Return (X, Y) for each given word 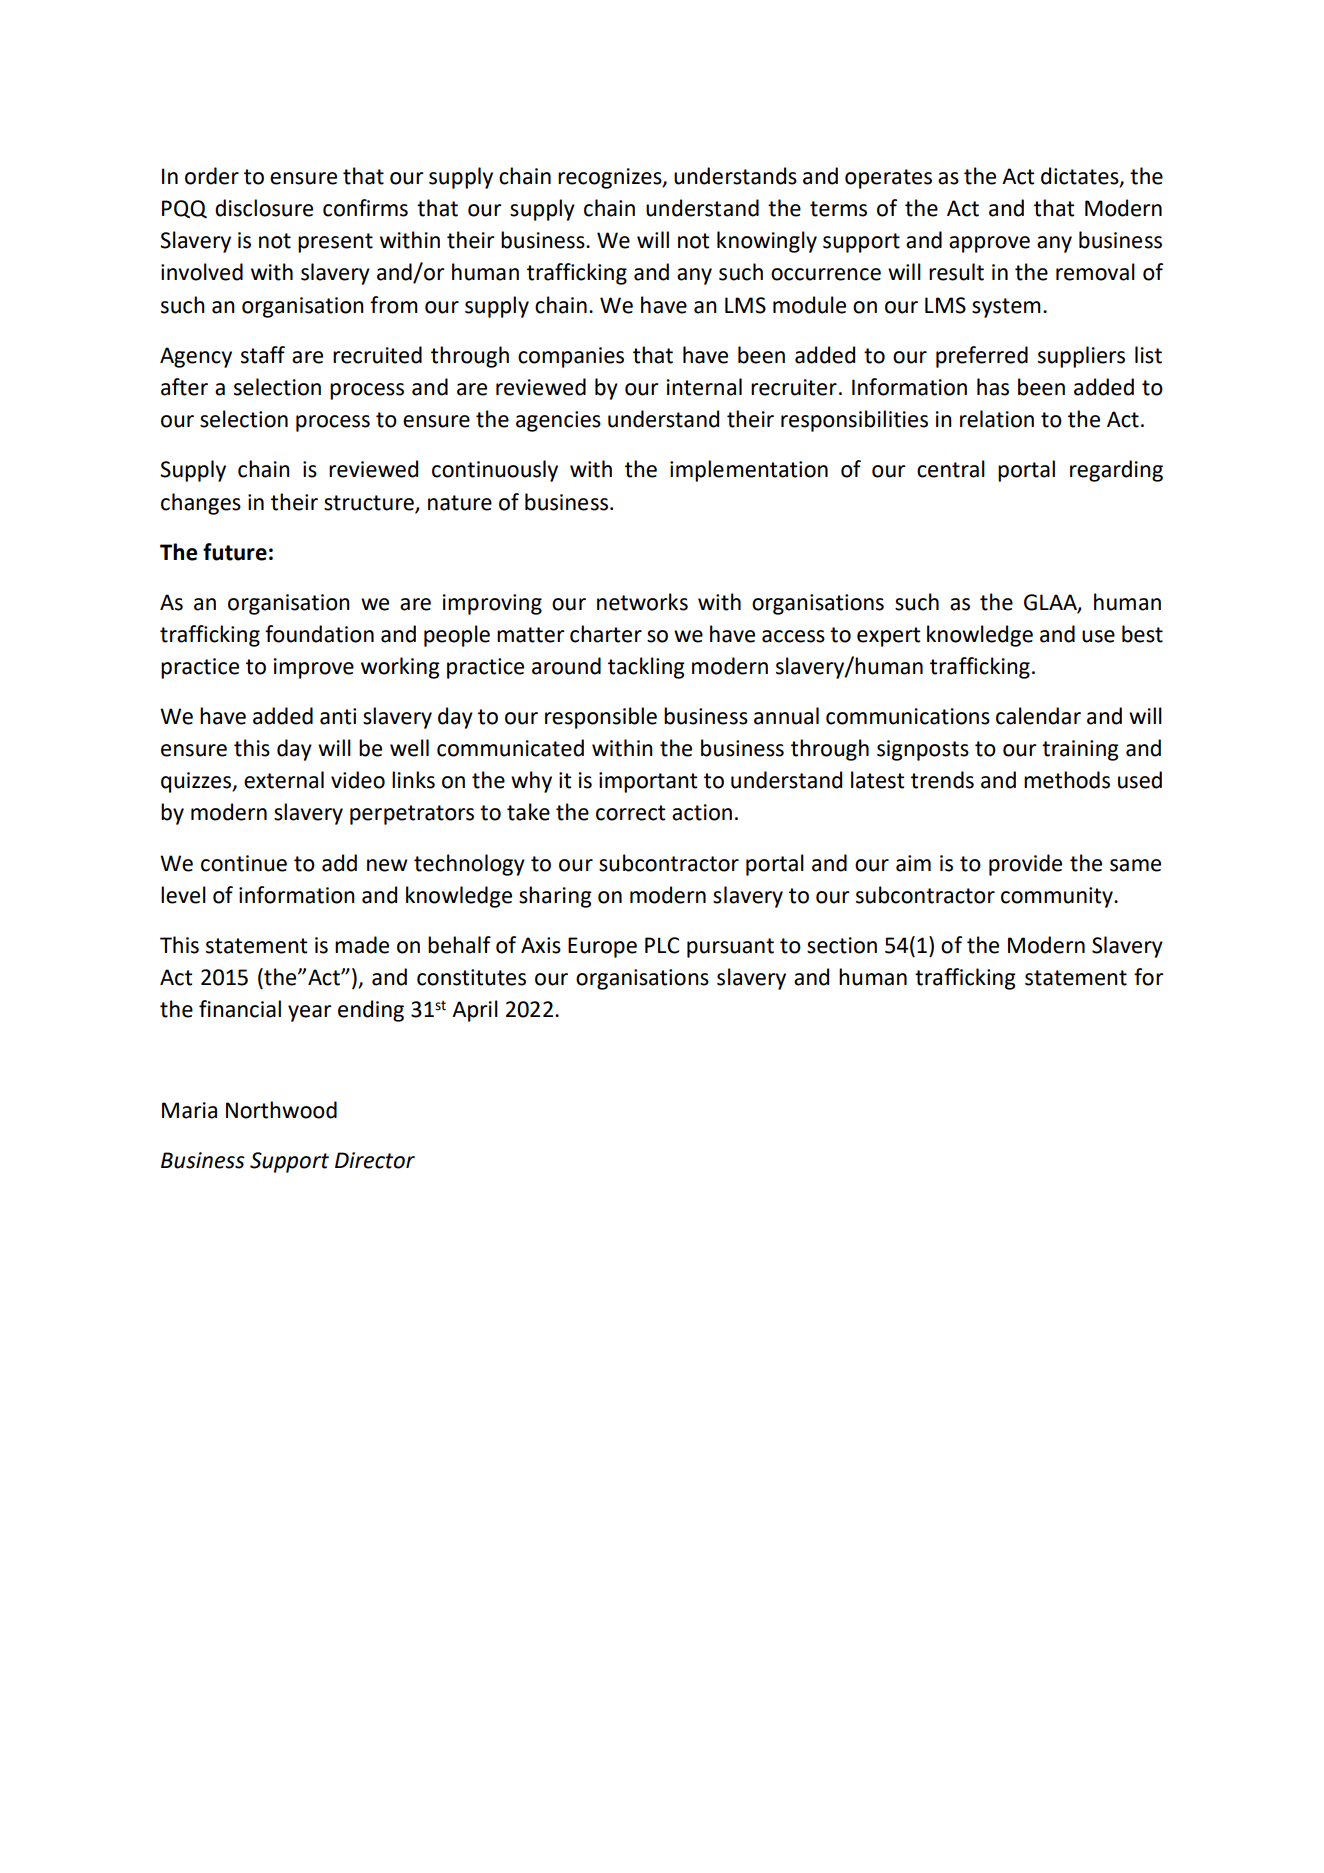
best (1142, 634)
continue (244, 863)
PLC (662, 945)
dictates (1081, 176)
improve (314, 668)
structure (369, 503)
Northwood (281, 1110)
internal (704, 387)
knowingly (767, 242)
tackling (646, 668)
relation (997, 419)
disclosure (264, 208)
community (1058, 897)
